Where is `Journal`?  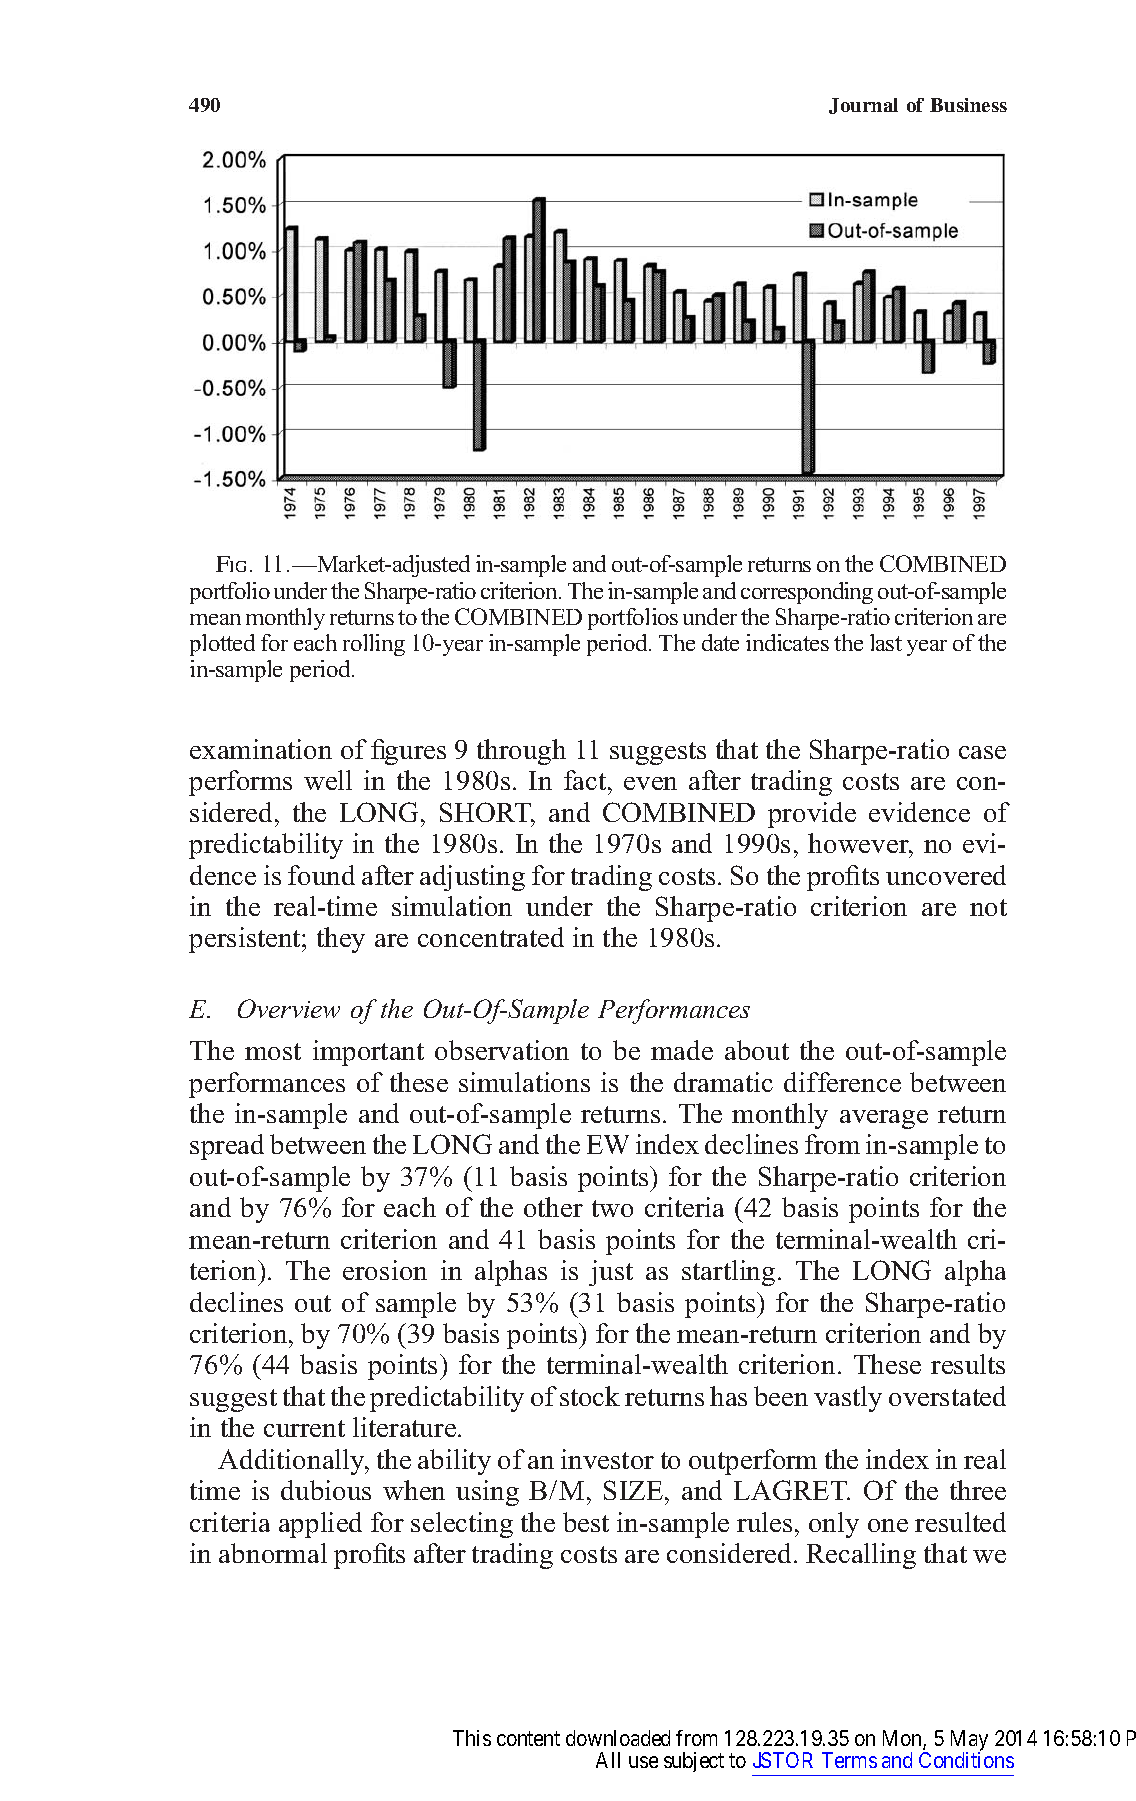 Journal is located at coordinates (863, 106).
